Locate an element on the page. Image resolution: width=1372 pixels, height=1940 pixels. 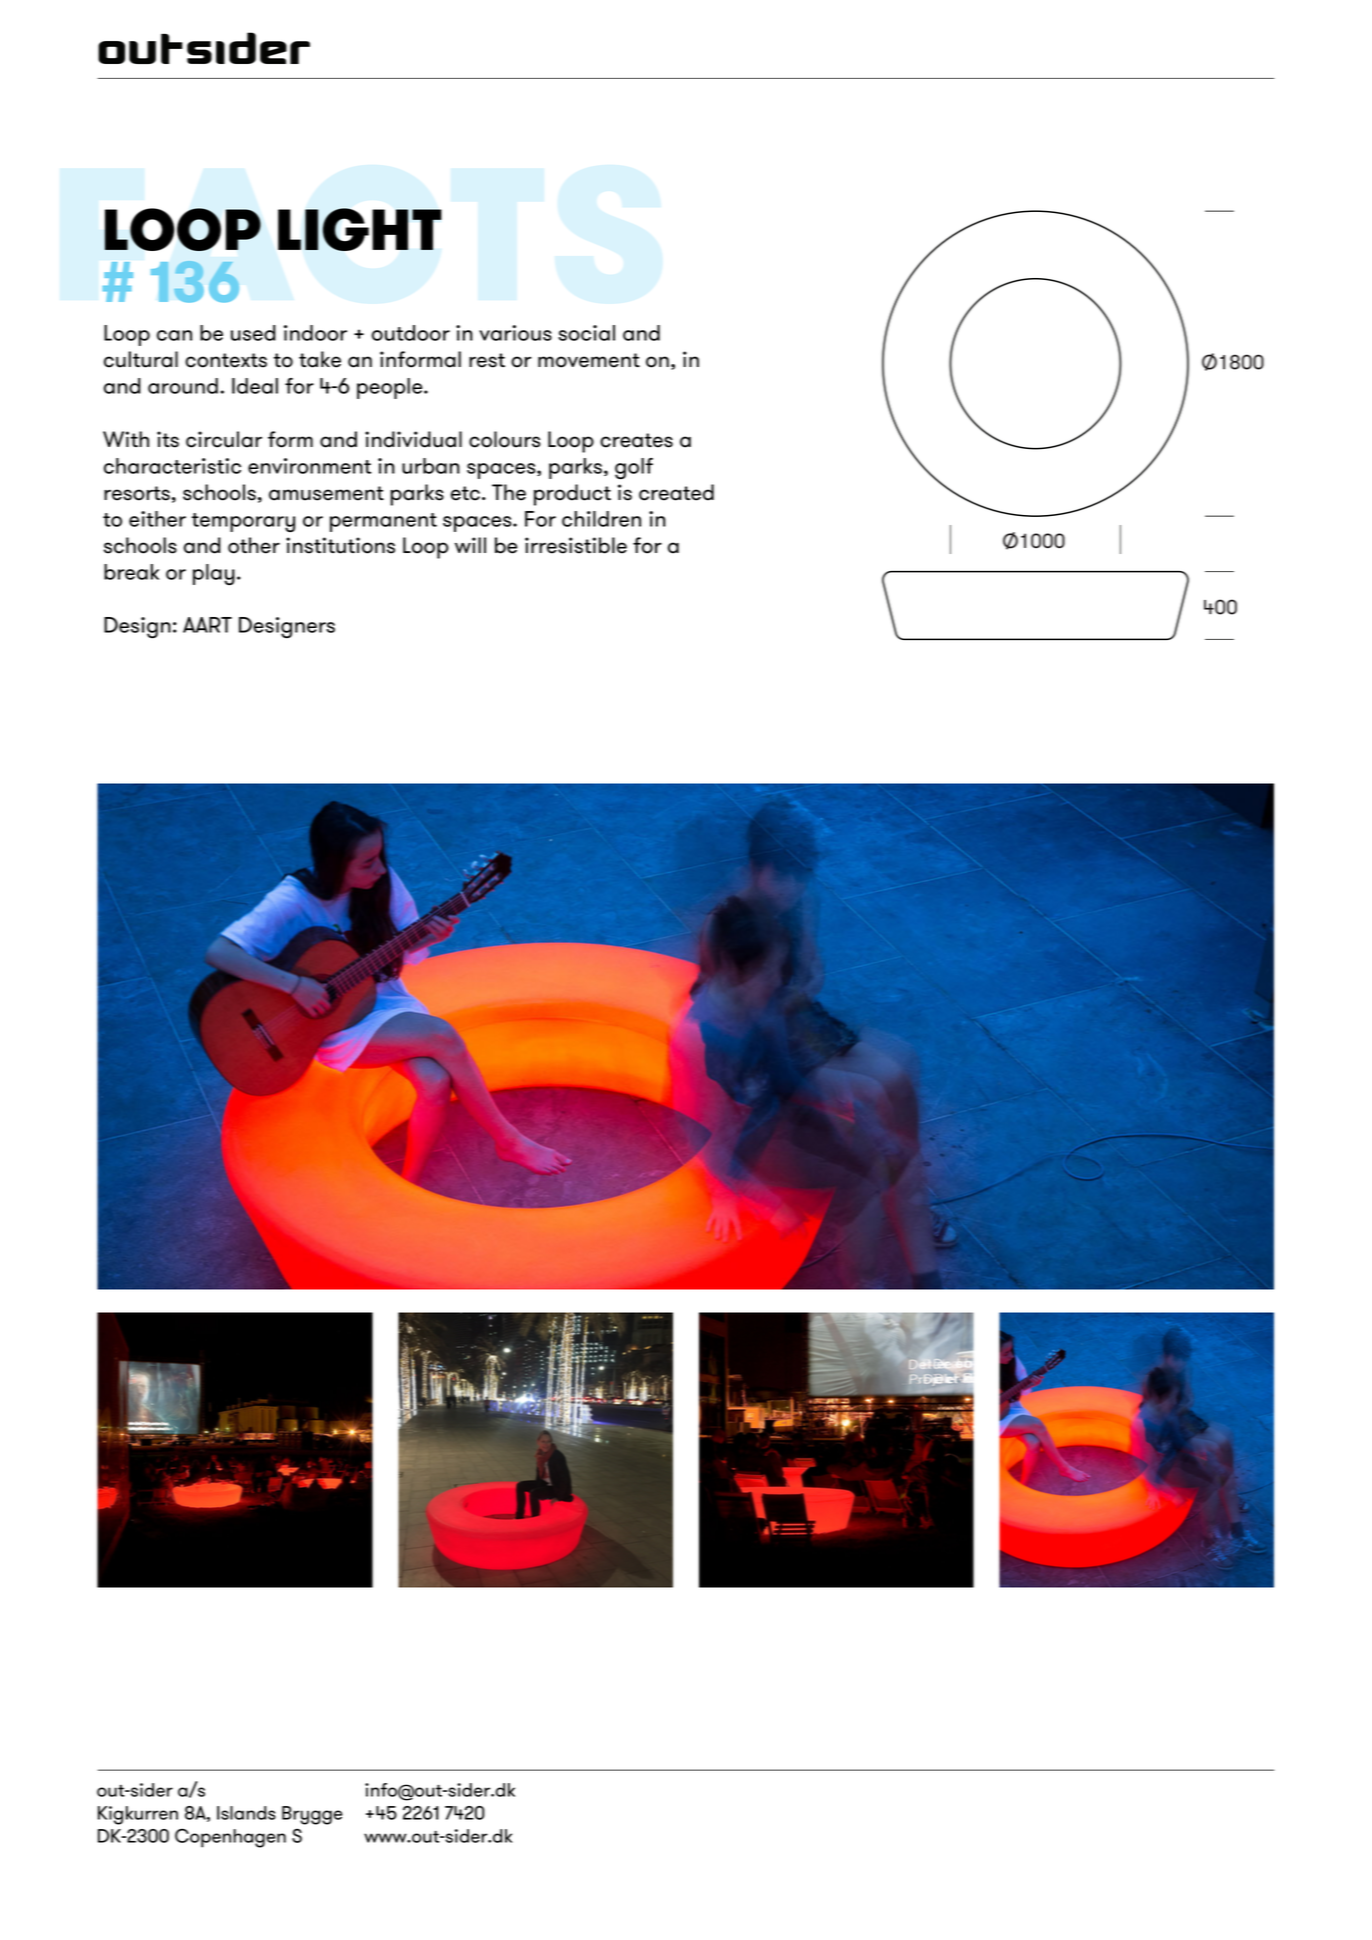
social is located at coordinates (586, 333).
